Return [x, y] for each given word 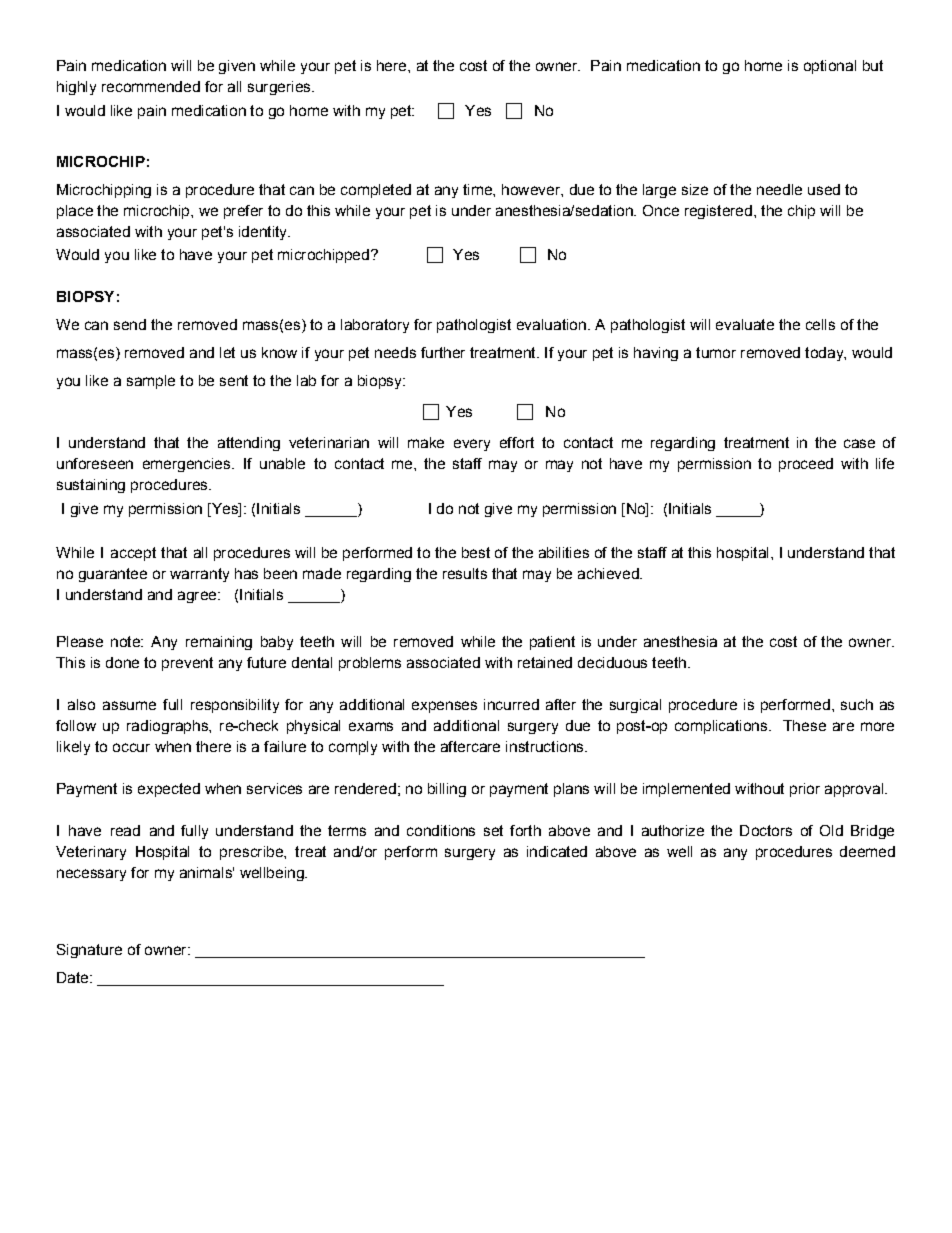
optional [830, 67]
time [478, 189]
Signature [89, 951]
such [857, 704]
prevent [187, 664]
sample [151, 382]
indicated [557, 851]
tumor [716, 352]
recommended [151, 86]
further [443, 352]
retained [545, 662]
